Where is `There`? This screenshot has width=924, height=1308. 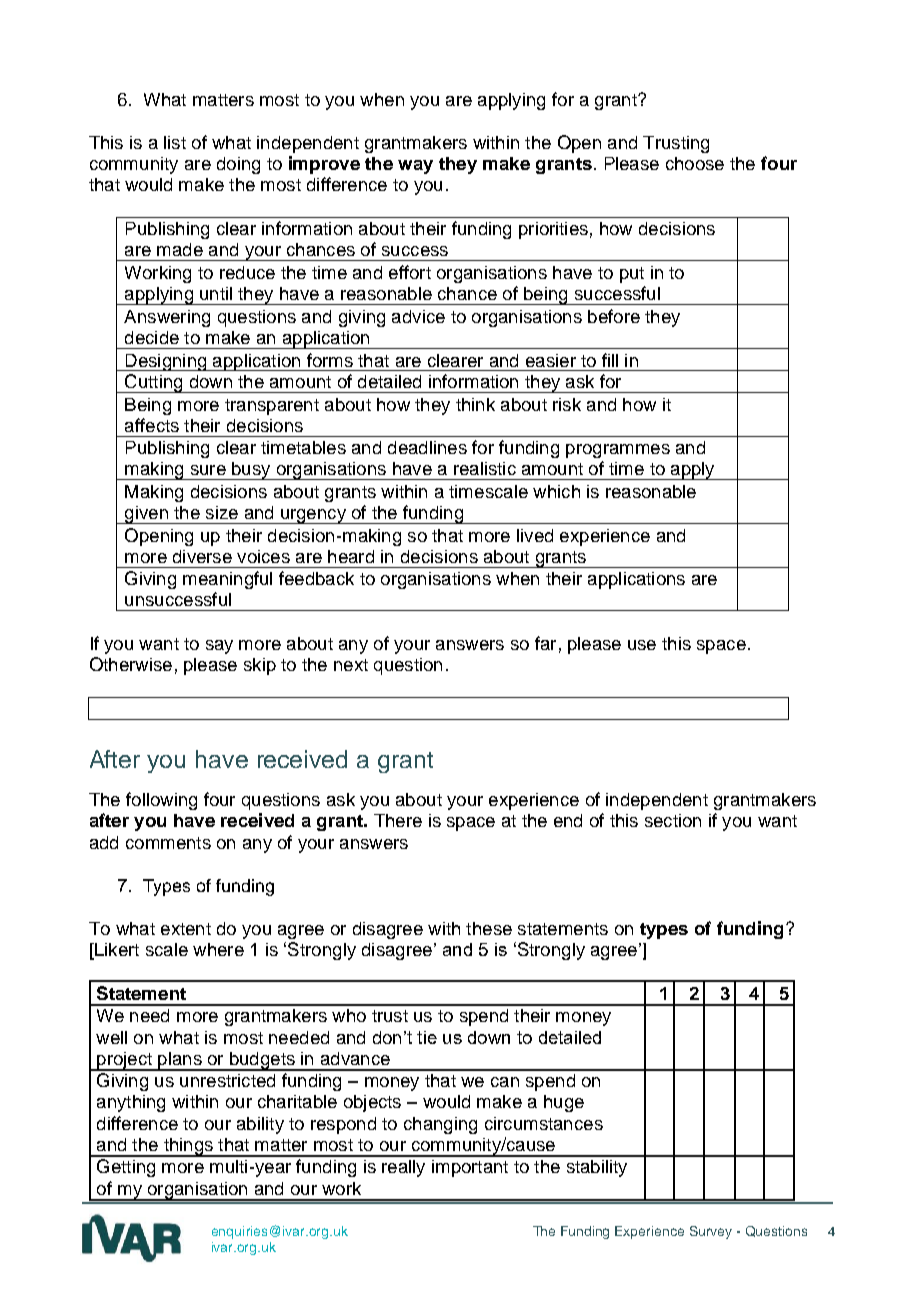 There is located at coordinates (398, 820).
